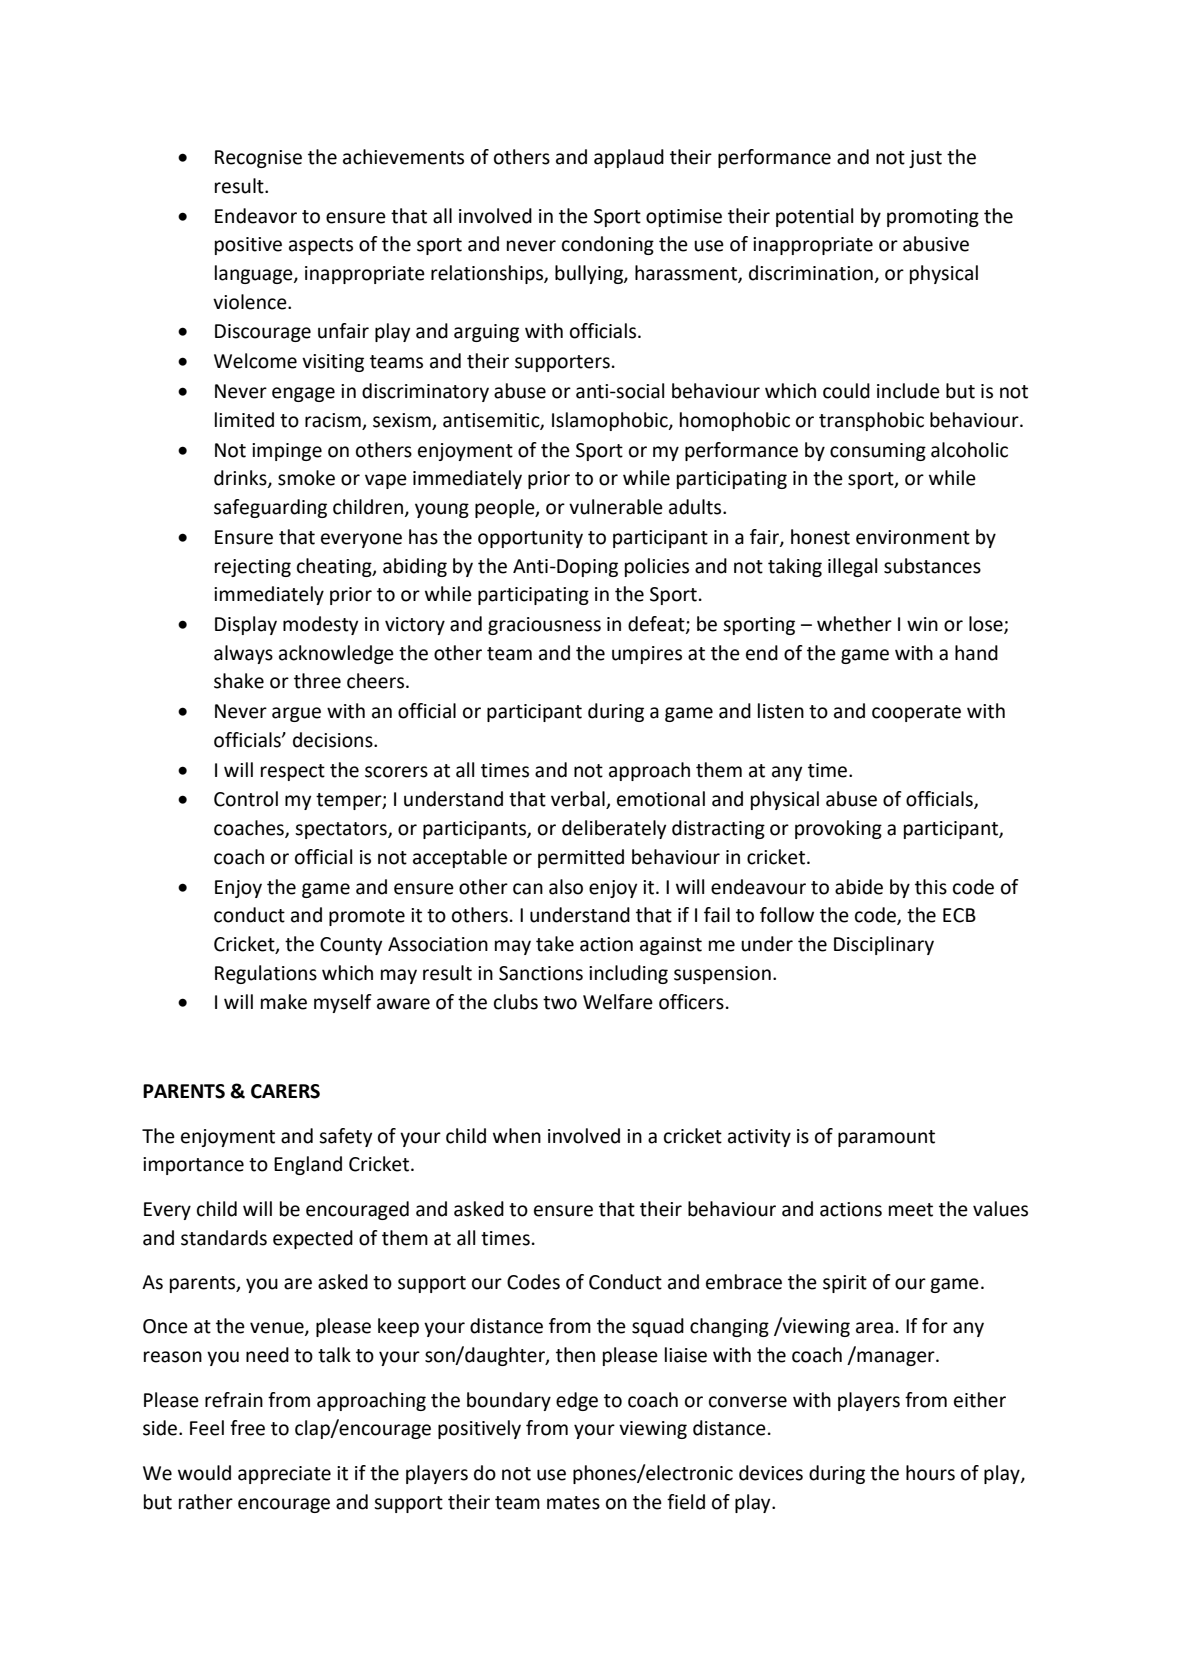 This page has height=1665, width=1177. I want to click on graciousness, so click(544, 626).
